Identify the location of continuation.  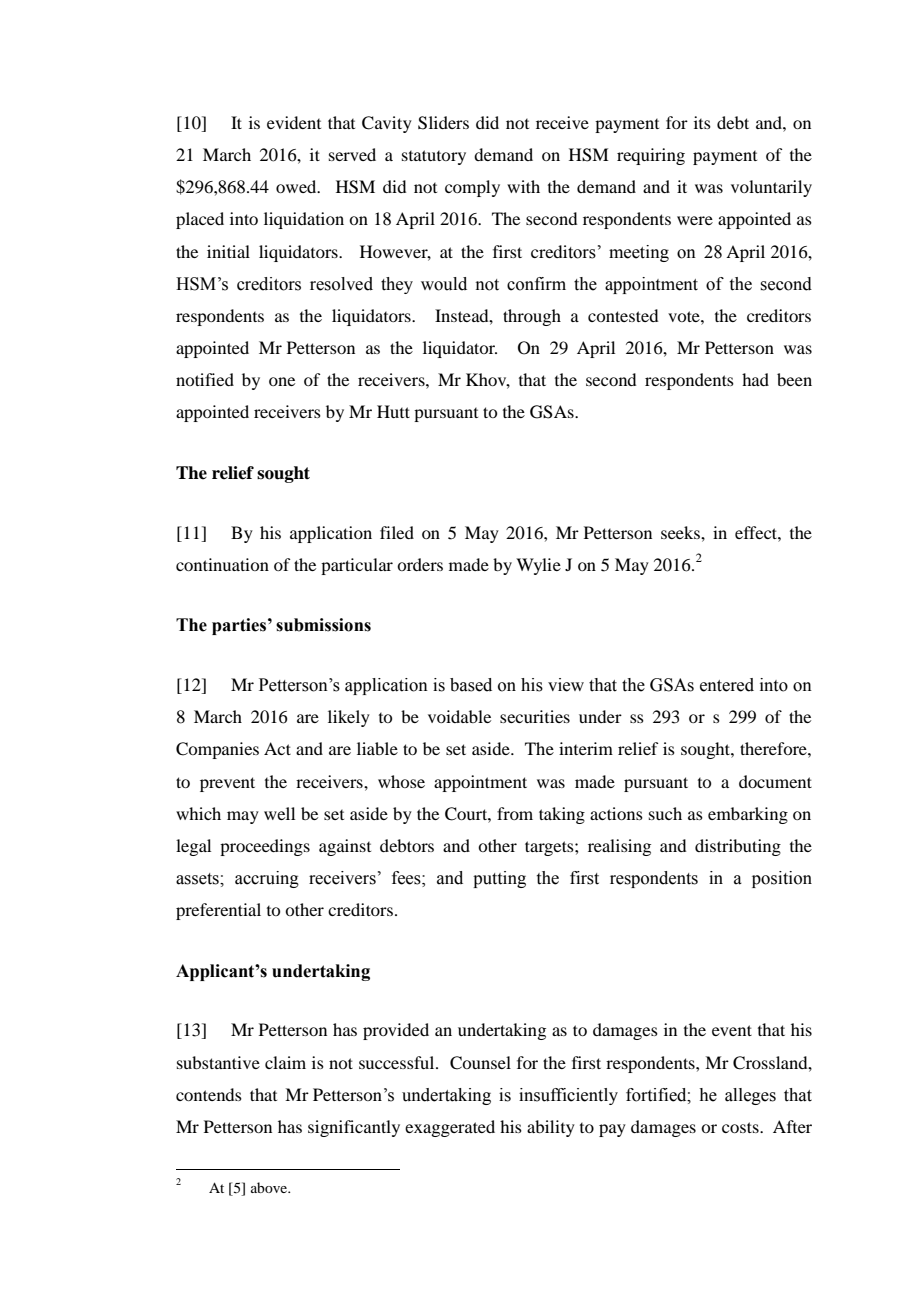
(222, 564).
